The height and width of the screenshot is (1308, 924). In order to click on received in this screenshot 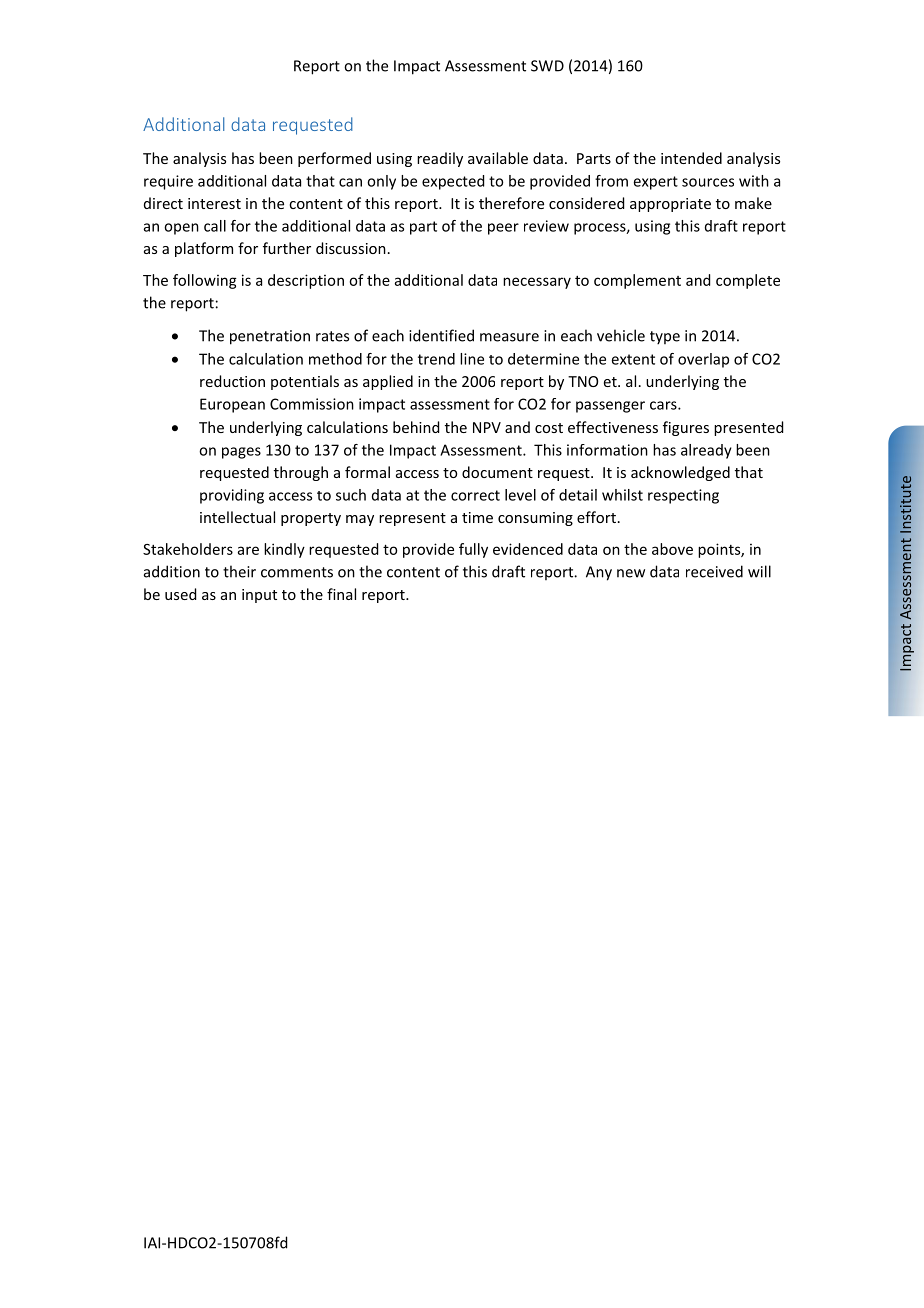, I will do `click(714, 571)`.
